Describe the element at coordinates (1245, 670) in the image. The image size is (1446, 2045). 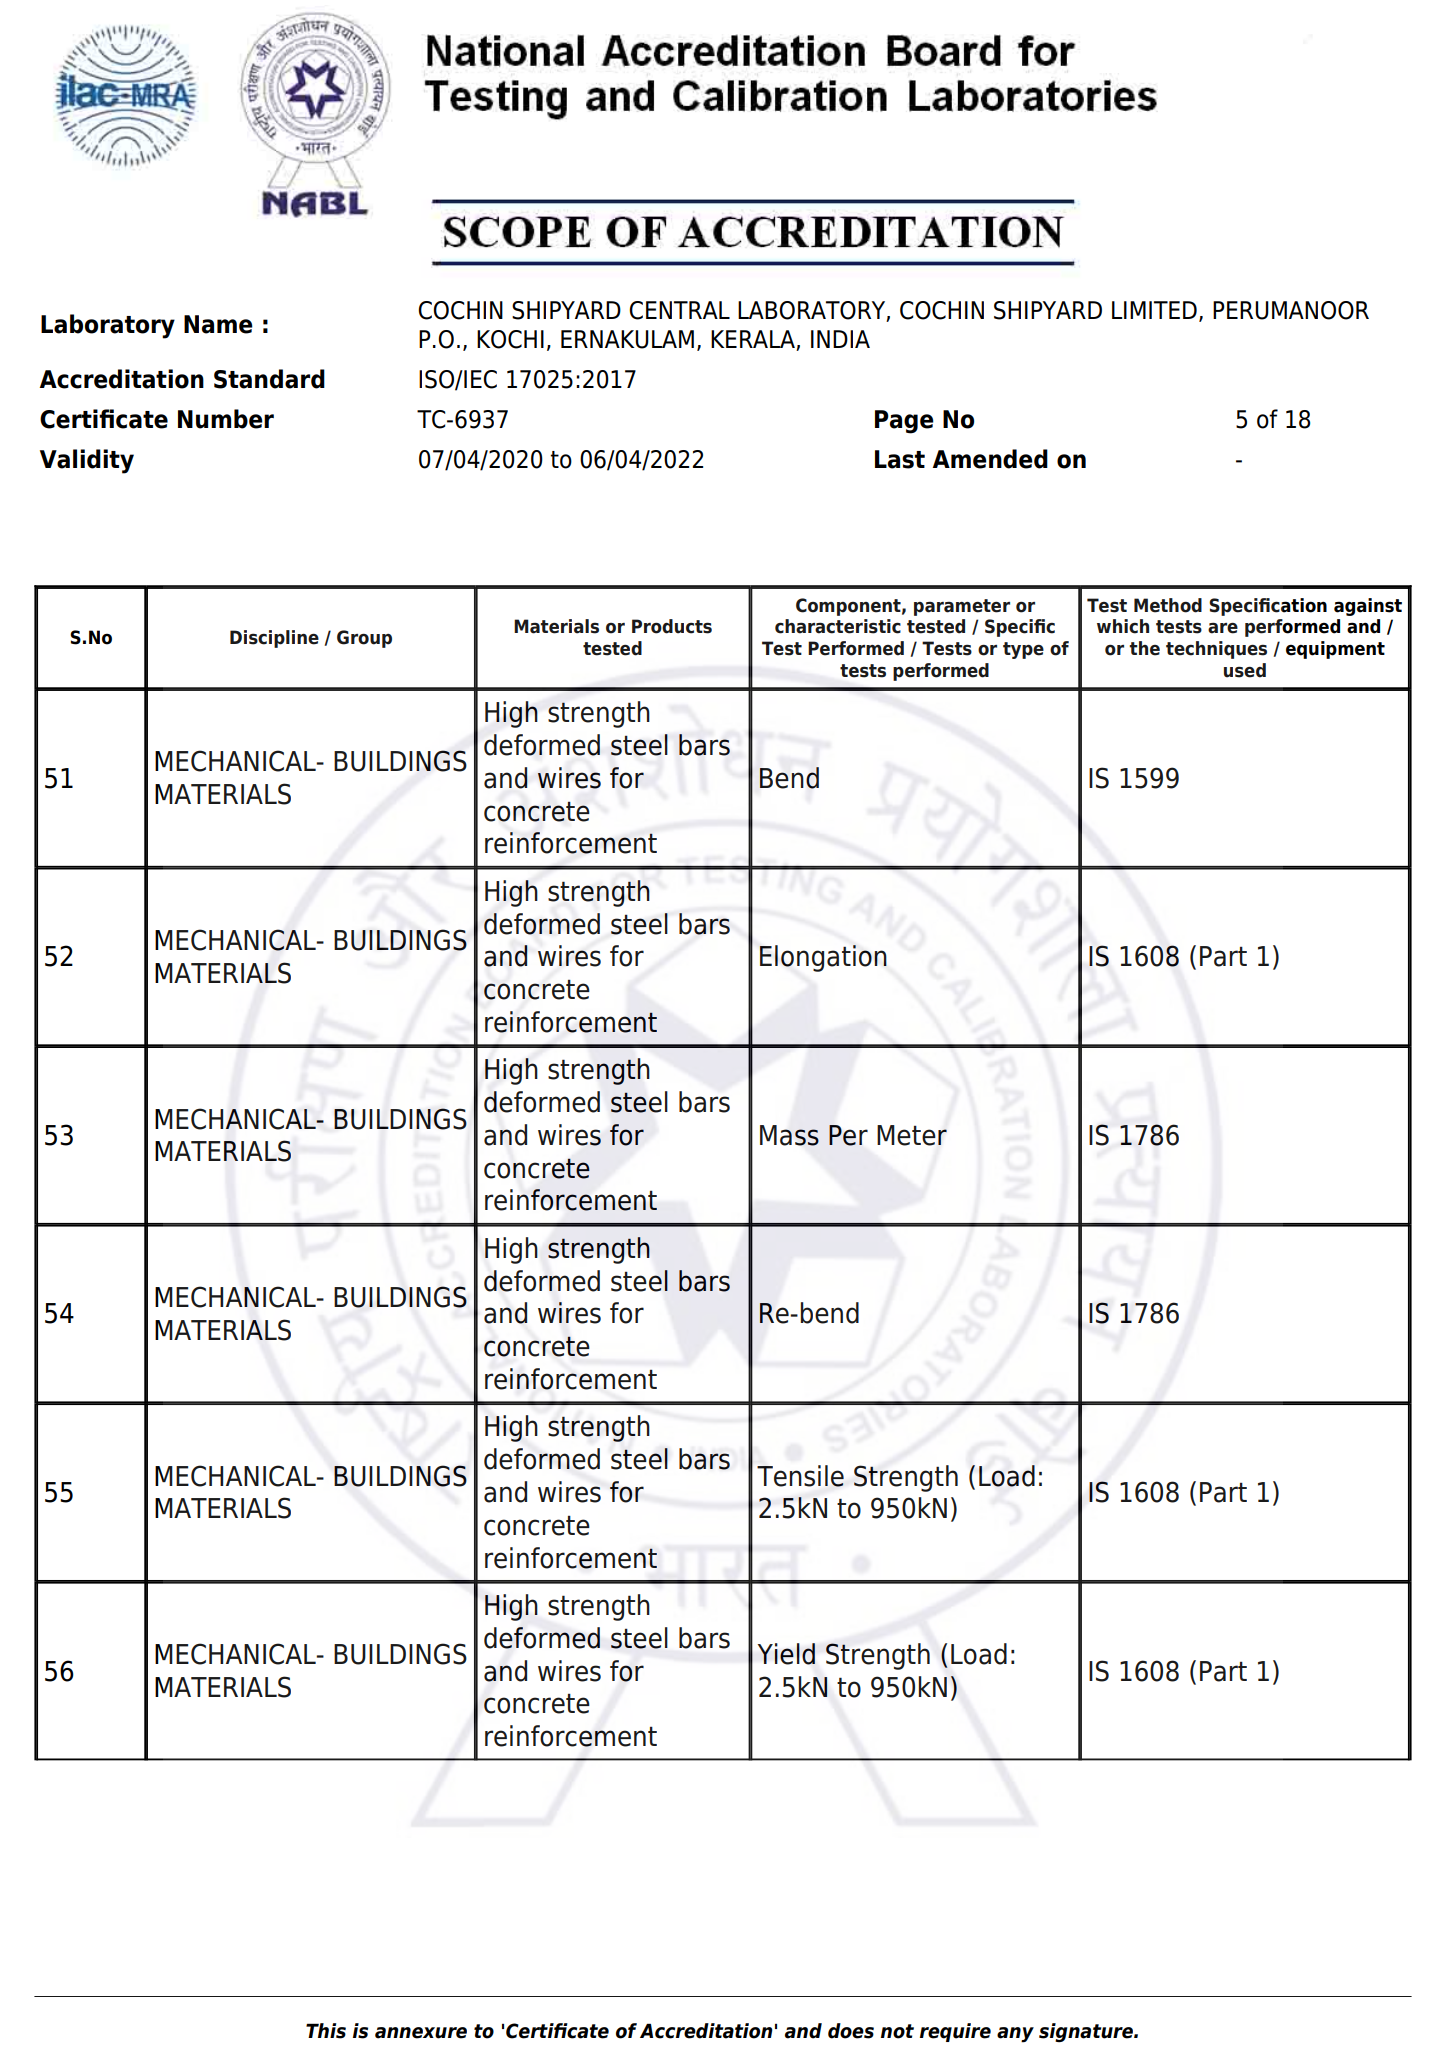
I see `used` at that location.
